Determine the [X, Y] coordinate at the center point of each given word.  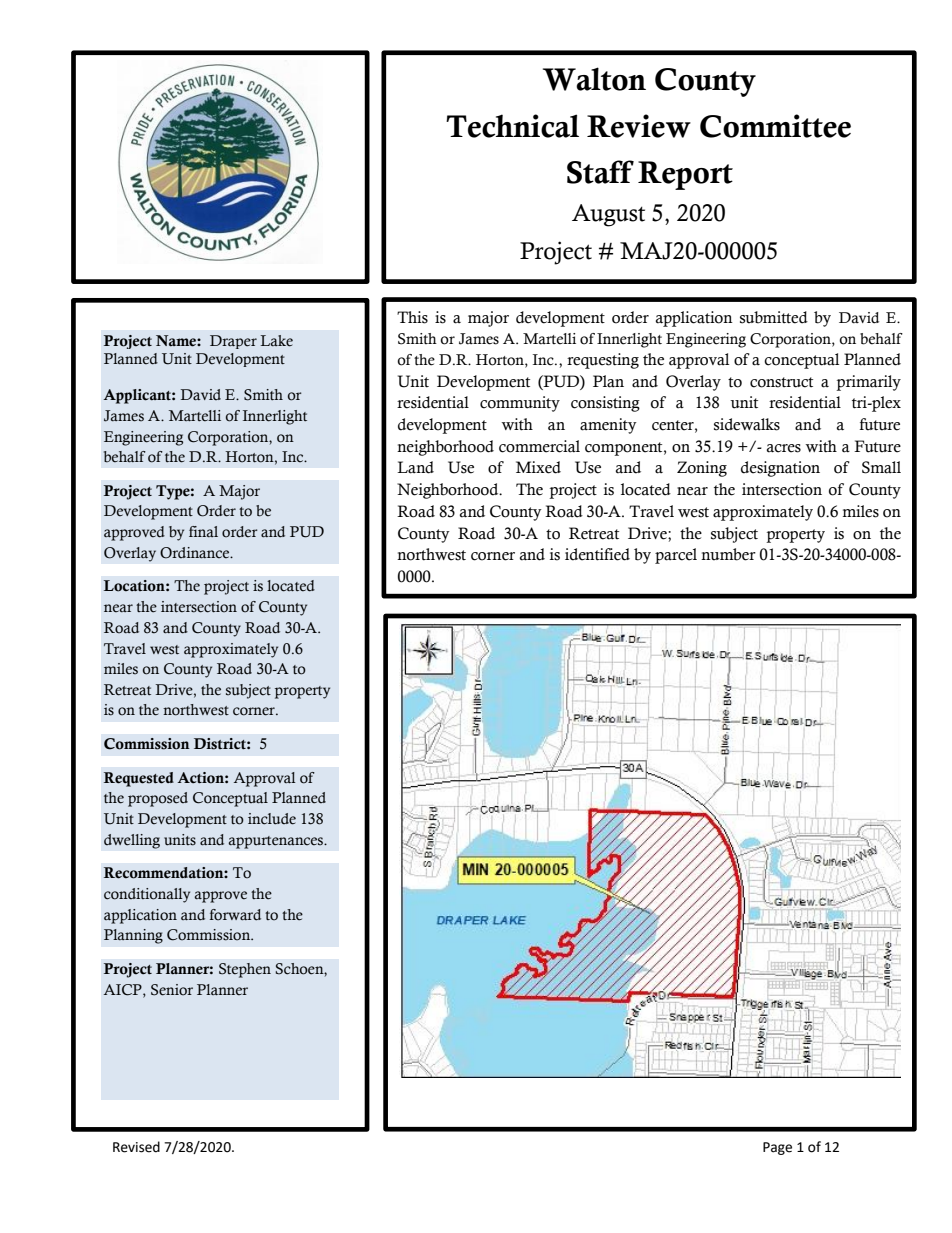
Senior [172, 990]
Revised [136, 1147]
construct [781, 382]
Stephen [245, 970]
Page [777, 1148]
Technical [512, 126]
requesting [603, 361]
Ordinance [196, 553]
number [728, 554]
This [412, 317]
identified [597, 554]
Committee [775, 126]
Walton [594, 79]
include [272, 819]
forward [235, 915]
